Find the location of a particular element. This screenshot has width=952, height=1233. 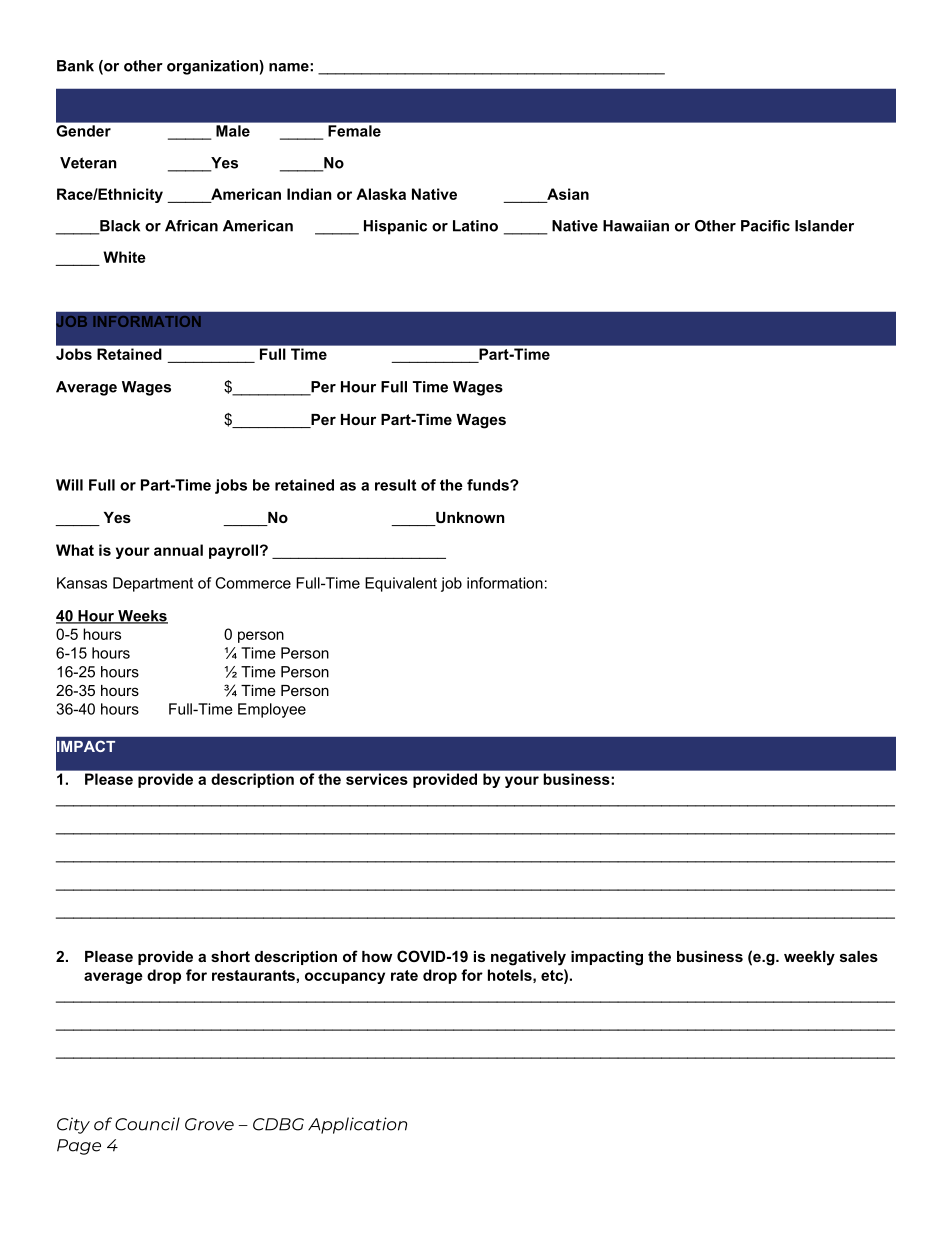

Equivalent is located at coordinates (401, 584).
